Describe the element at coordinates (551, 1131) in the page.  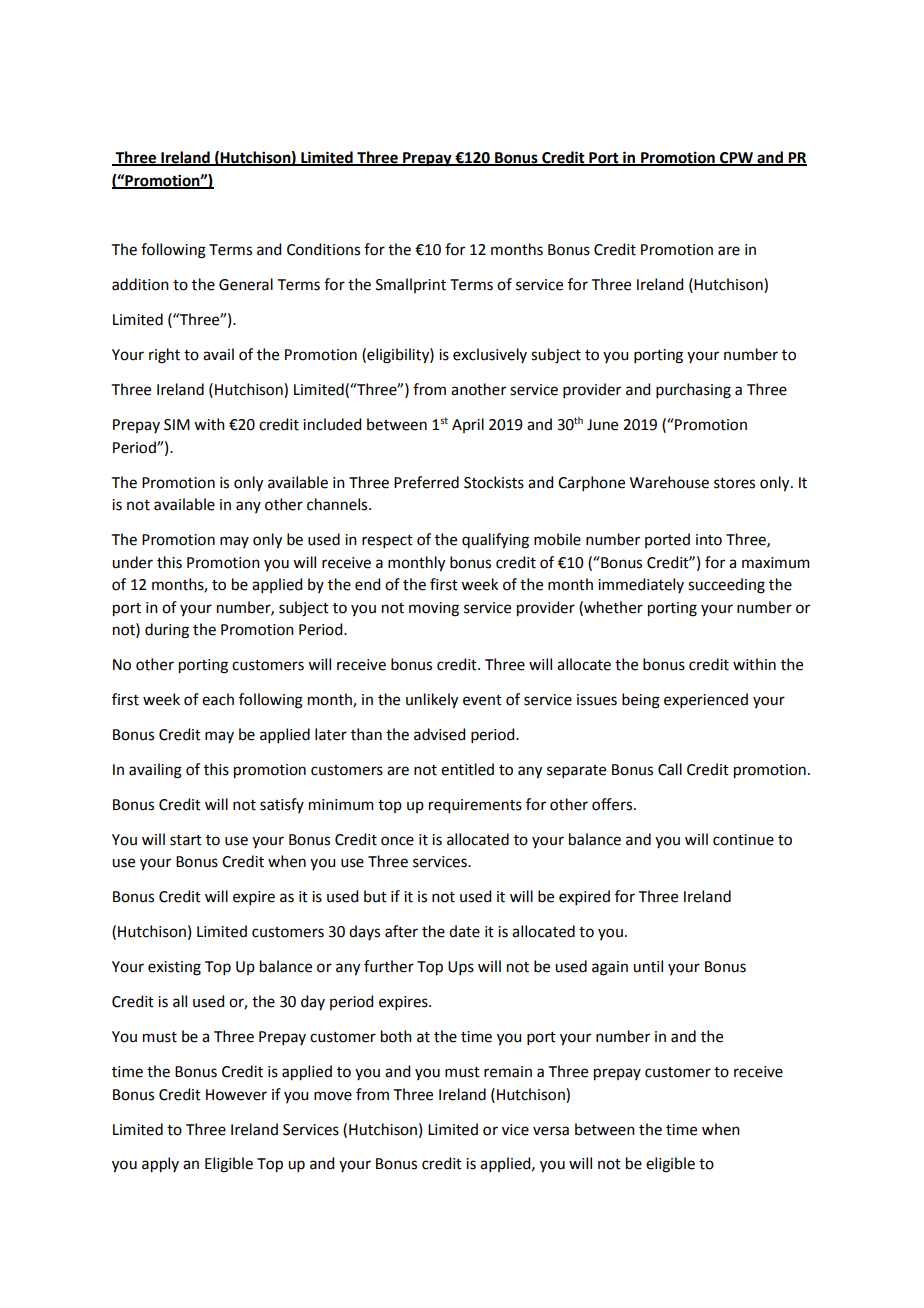
I see `versa` at that location.
